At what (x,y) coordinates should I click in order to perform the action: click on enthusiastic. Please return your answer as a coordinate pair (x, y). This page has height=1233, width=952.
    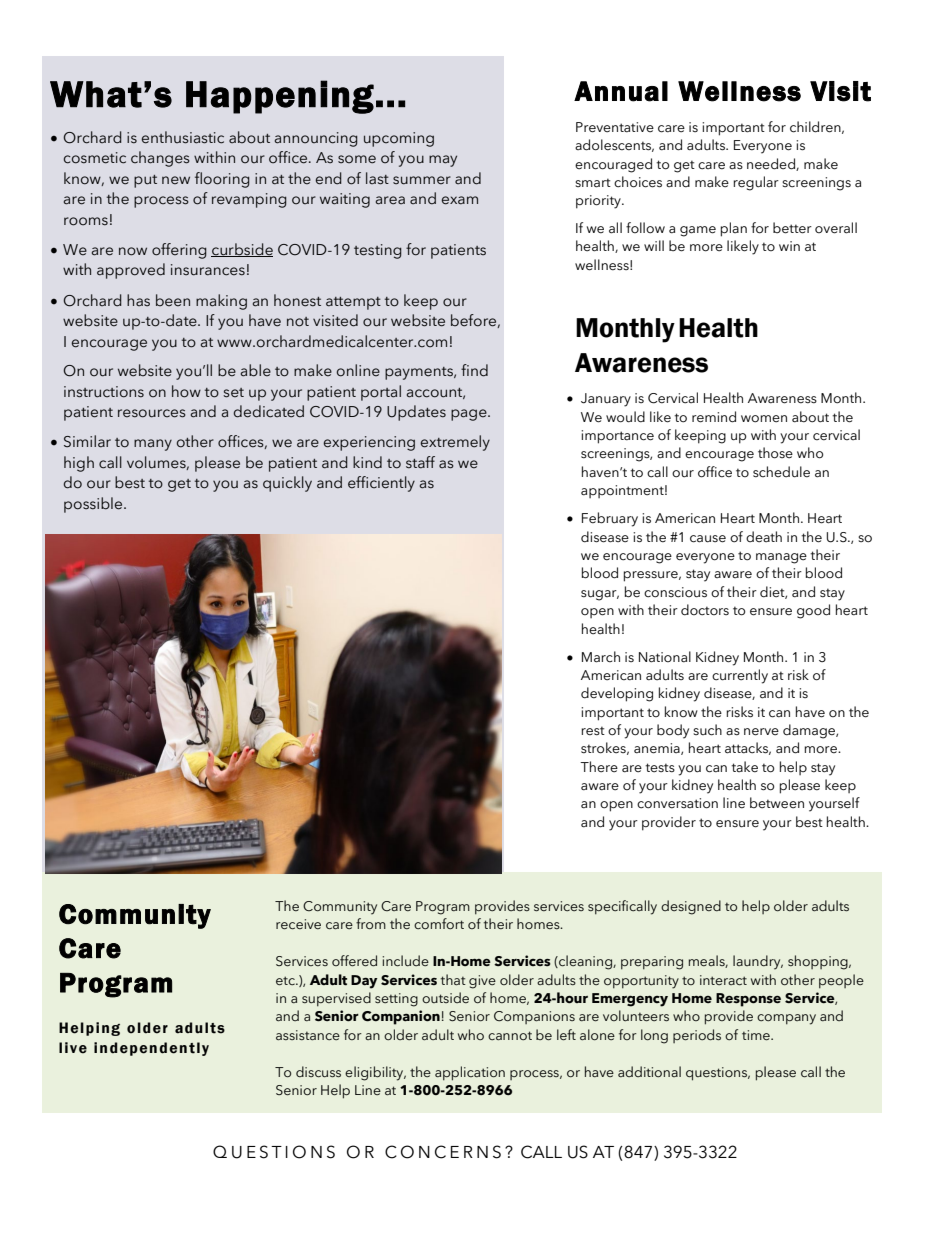
    Looking at the image, I should click on (182, 137).
